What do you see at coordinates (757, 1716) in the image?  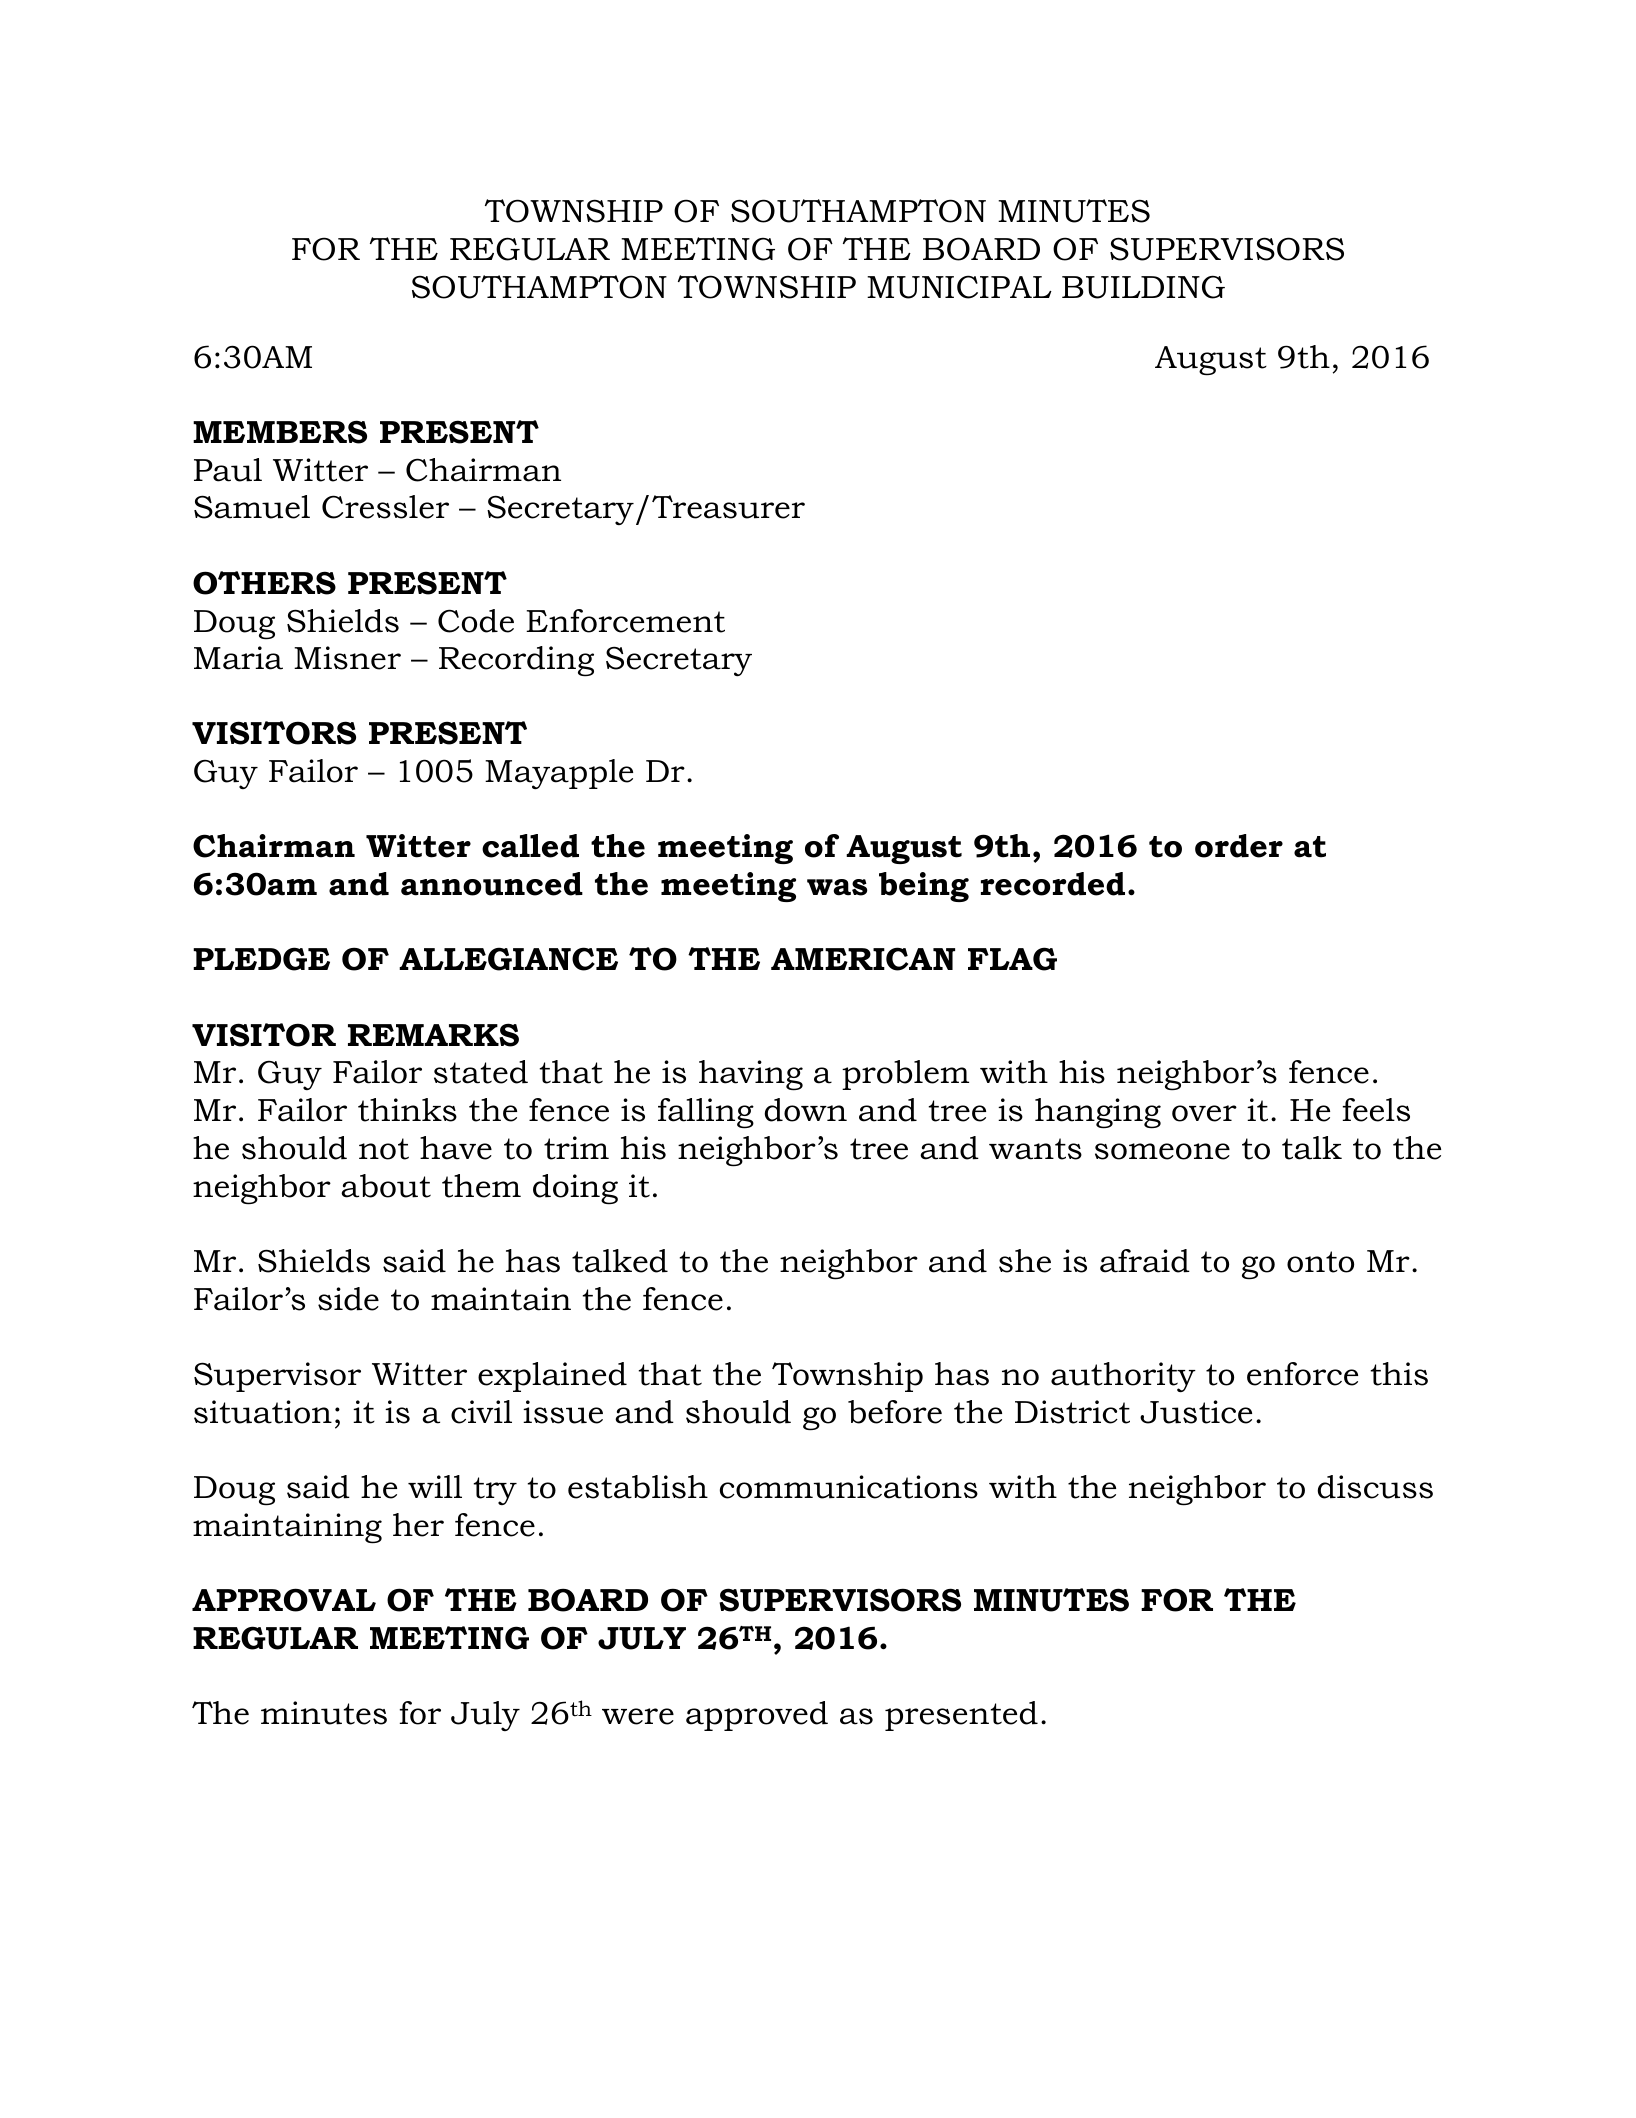 I see `approved` at bounding box center [757, 1716].
